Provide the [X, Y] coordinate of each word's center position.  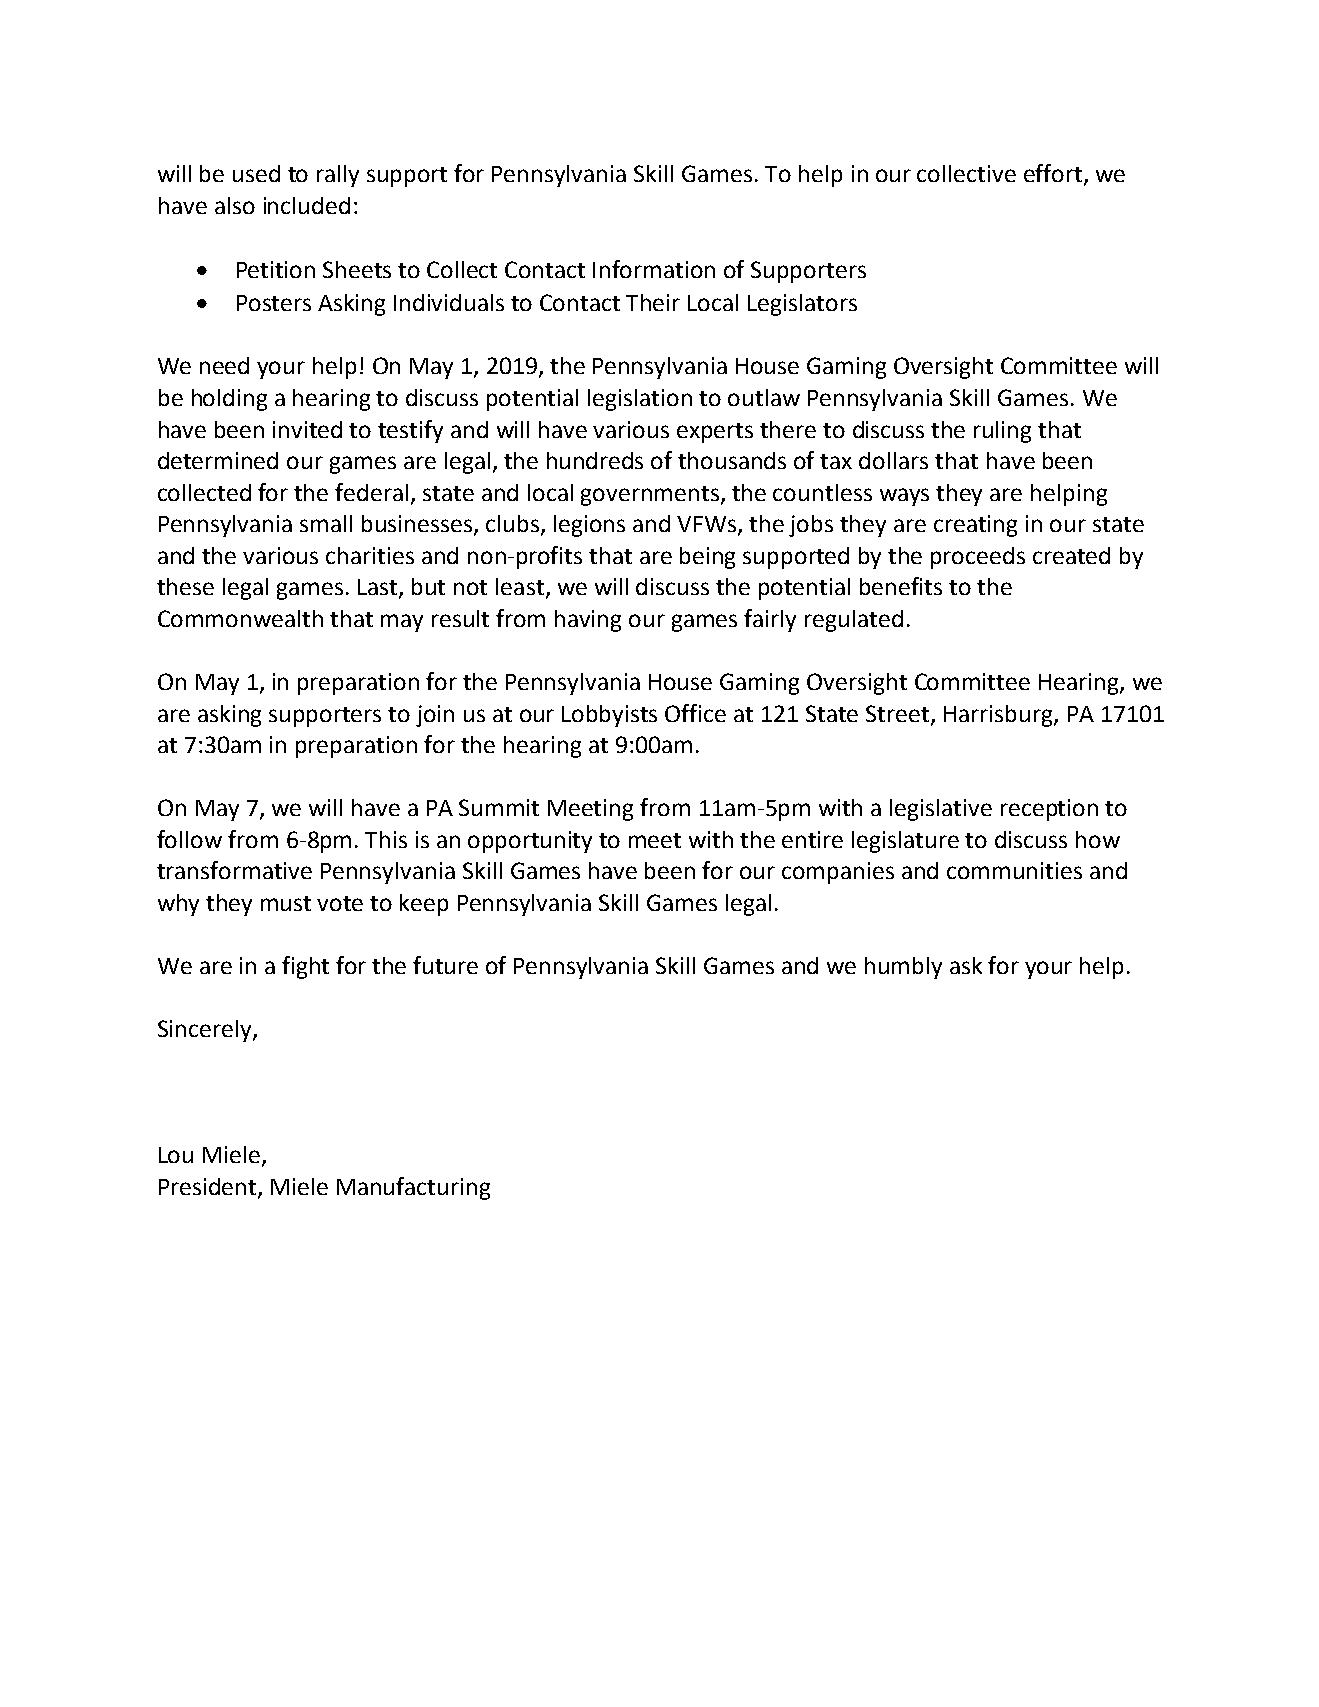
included [307, 205]
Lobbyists [609, 716]
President [209, 1188]
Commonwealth [240, 618]
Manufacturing [413, 1188]
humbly [903, 968]
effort [1053, 173]
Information [654, 269]
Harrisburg [999, 716]
